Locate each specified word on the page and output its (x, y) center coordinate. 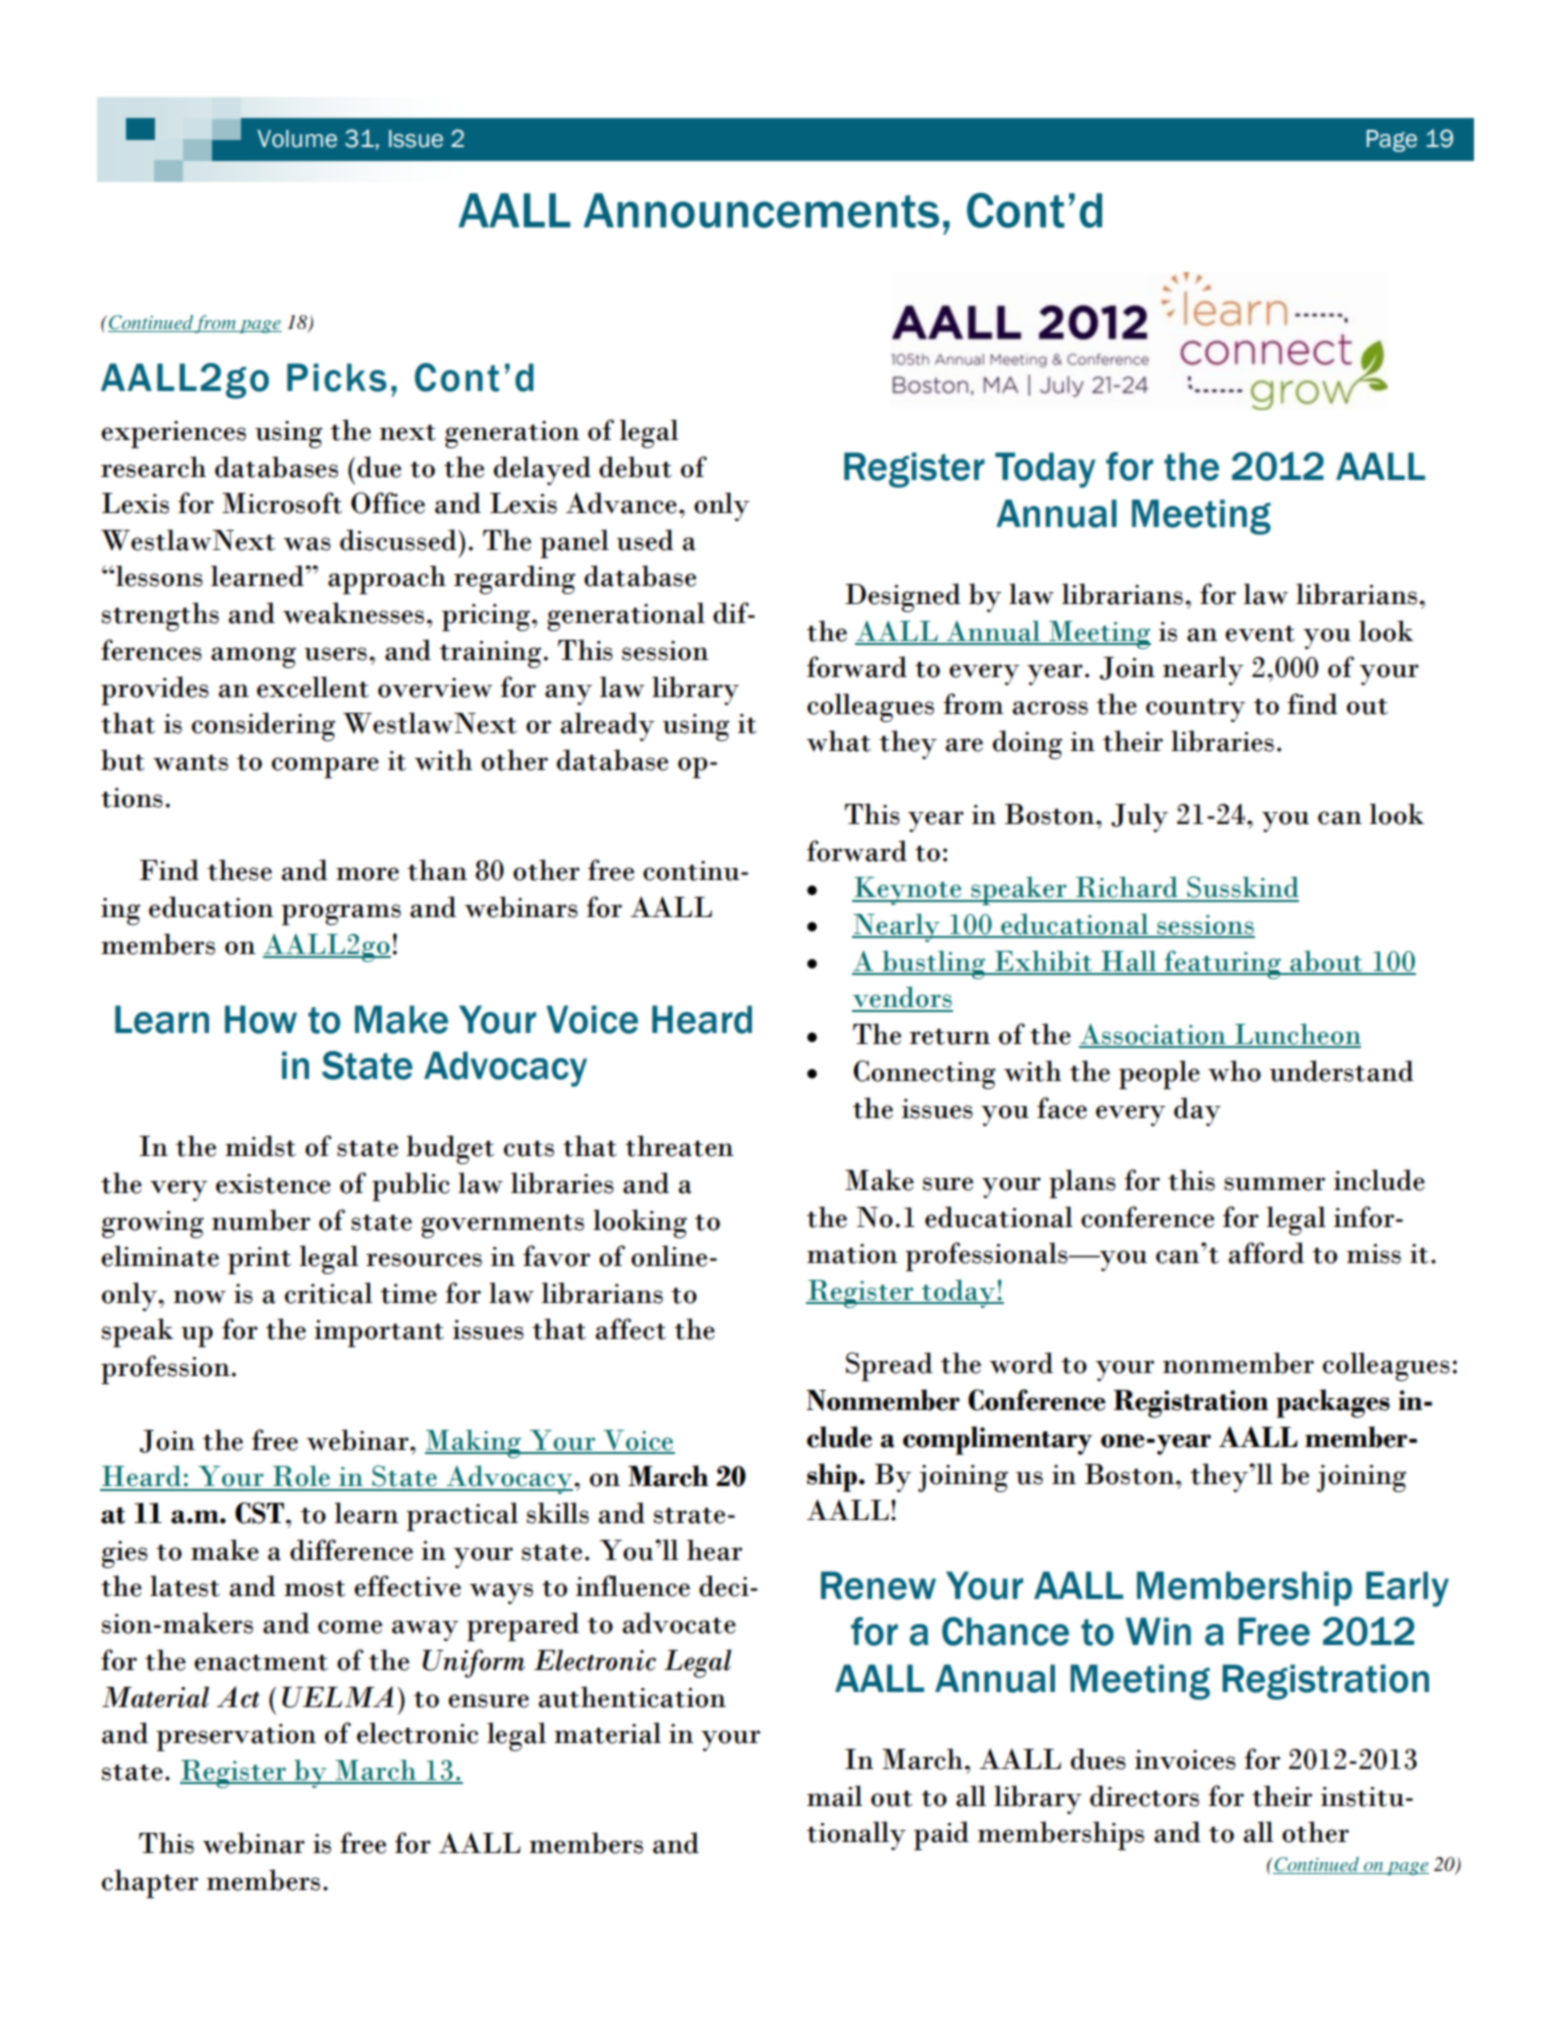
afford (1266, 1253)
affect (630, 1329)
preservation (236, 1737)
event (1260, 633)
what (839, 741)
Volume (297, 139)
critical (329, 1293)
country (1195, 710)
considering (263, 726)
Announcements (761, 210)
